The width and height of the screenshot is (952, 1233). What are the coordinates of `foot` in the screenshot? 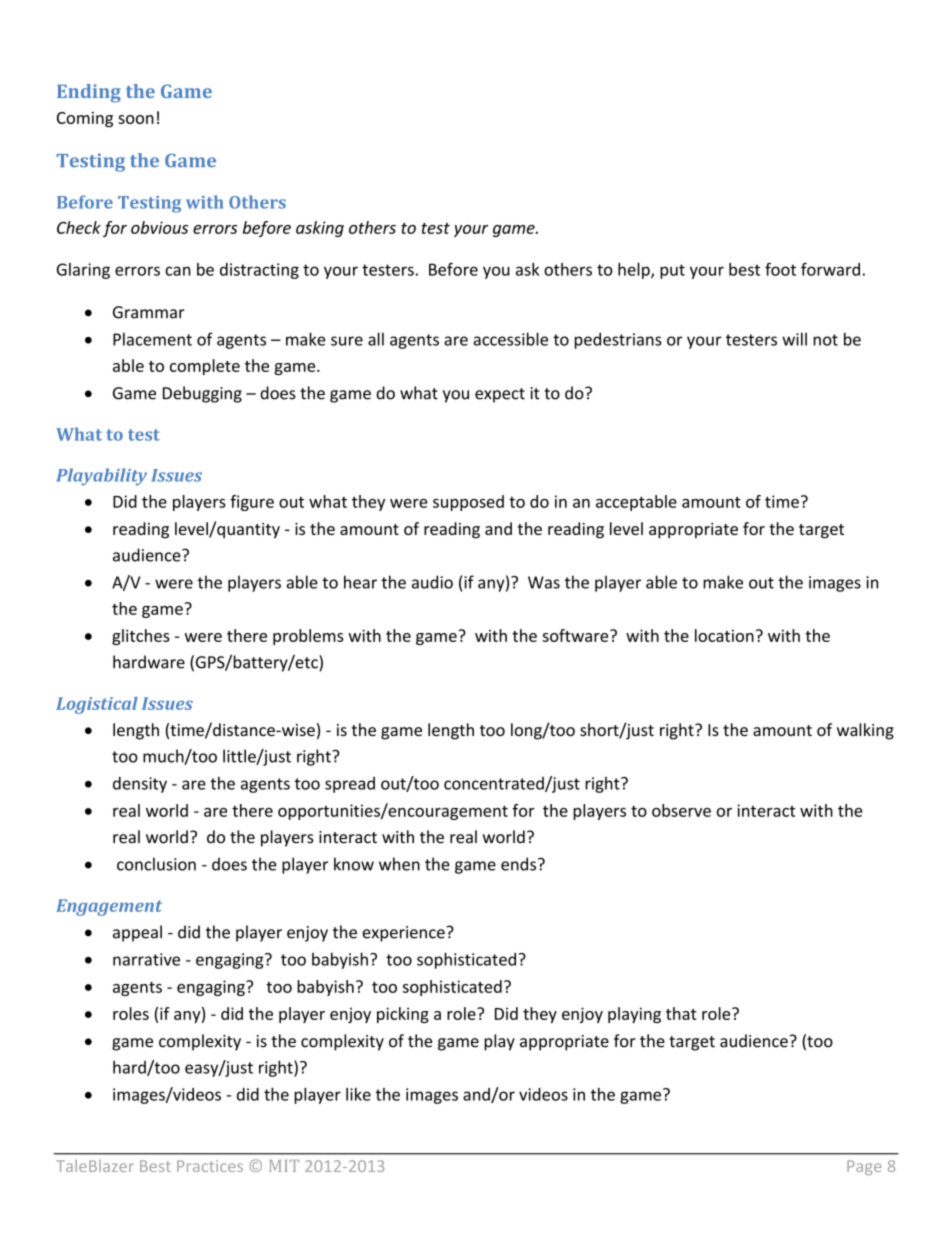 It's located at (780, 269).
